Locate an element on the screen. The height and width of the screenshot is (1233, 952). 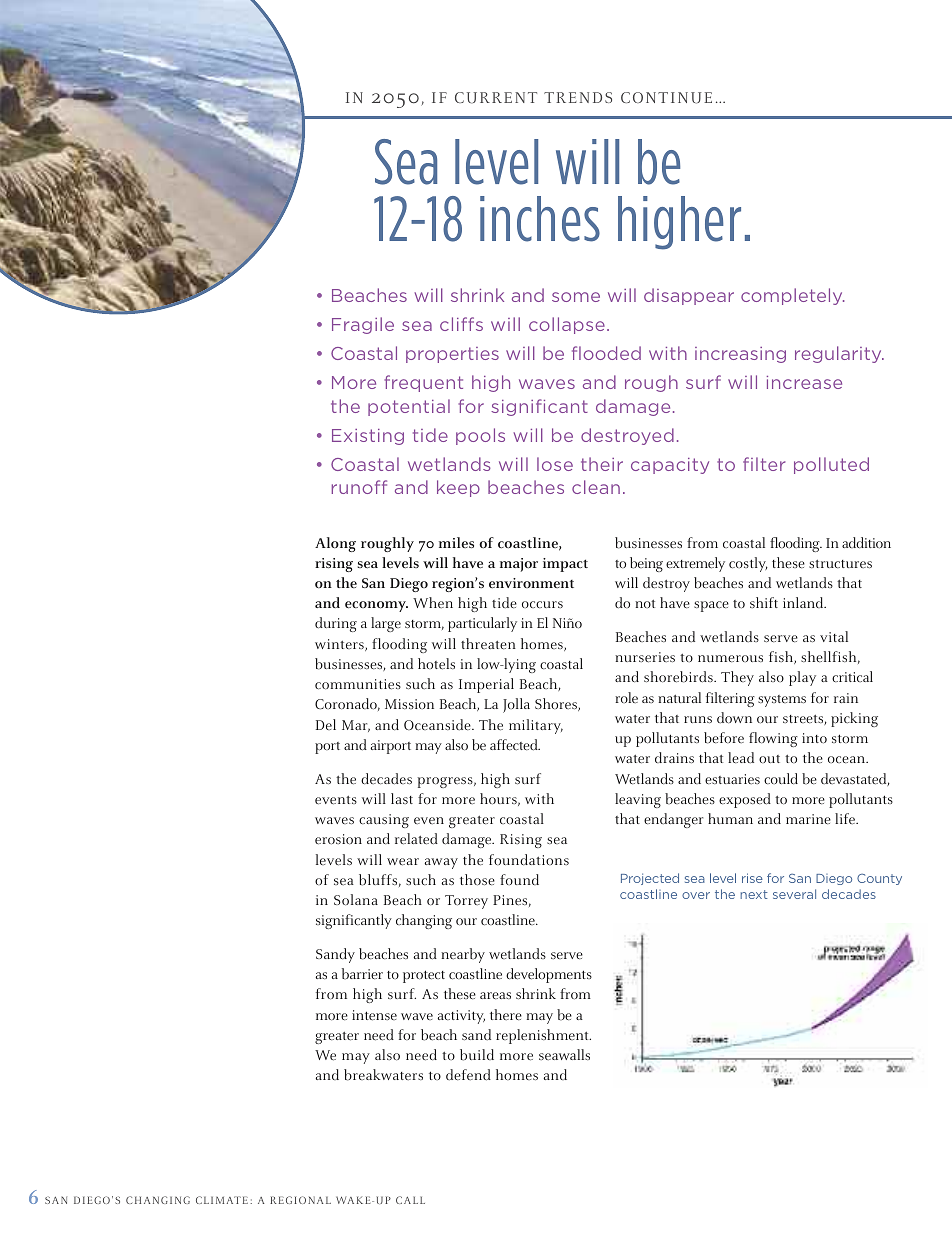
runoff is located at coordinates (359, 487).
